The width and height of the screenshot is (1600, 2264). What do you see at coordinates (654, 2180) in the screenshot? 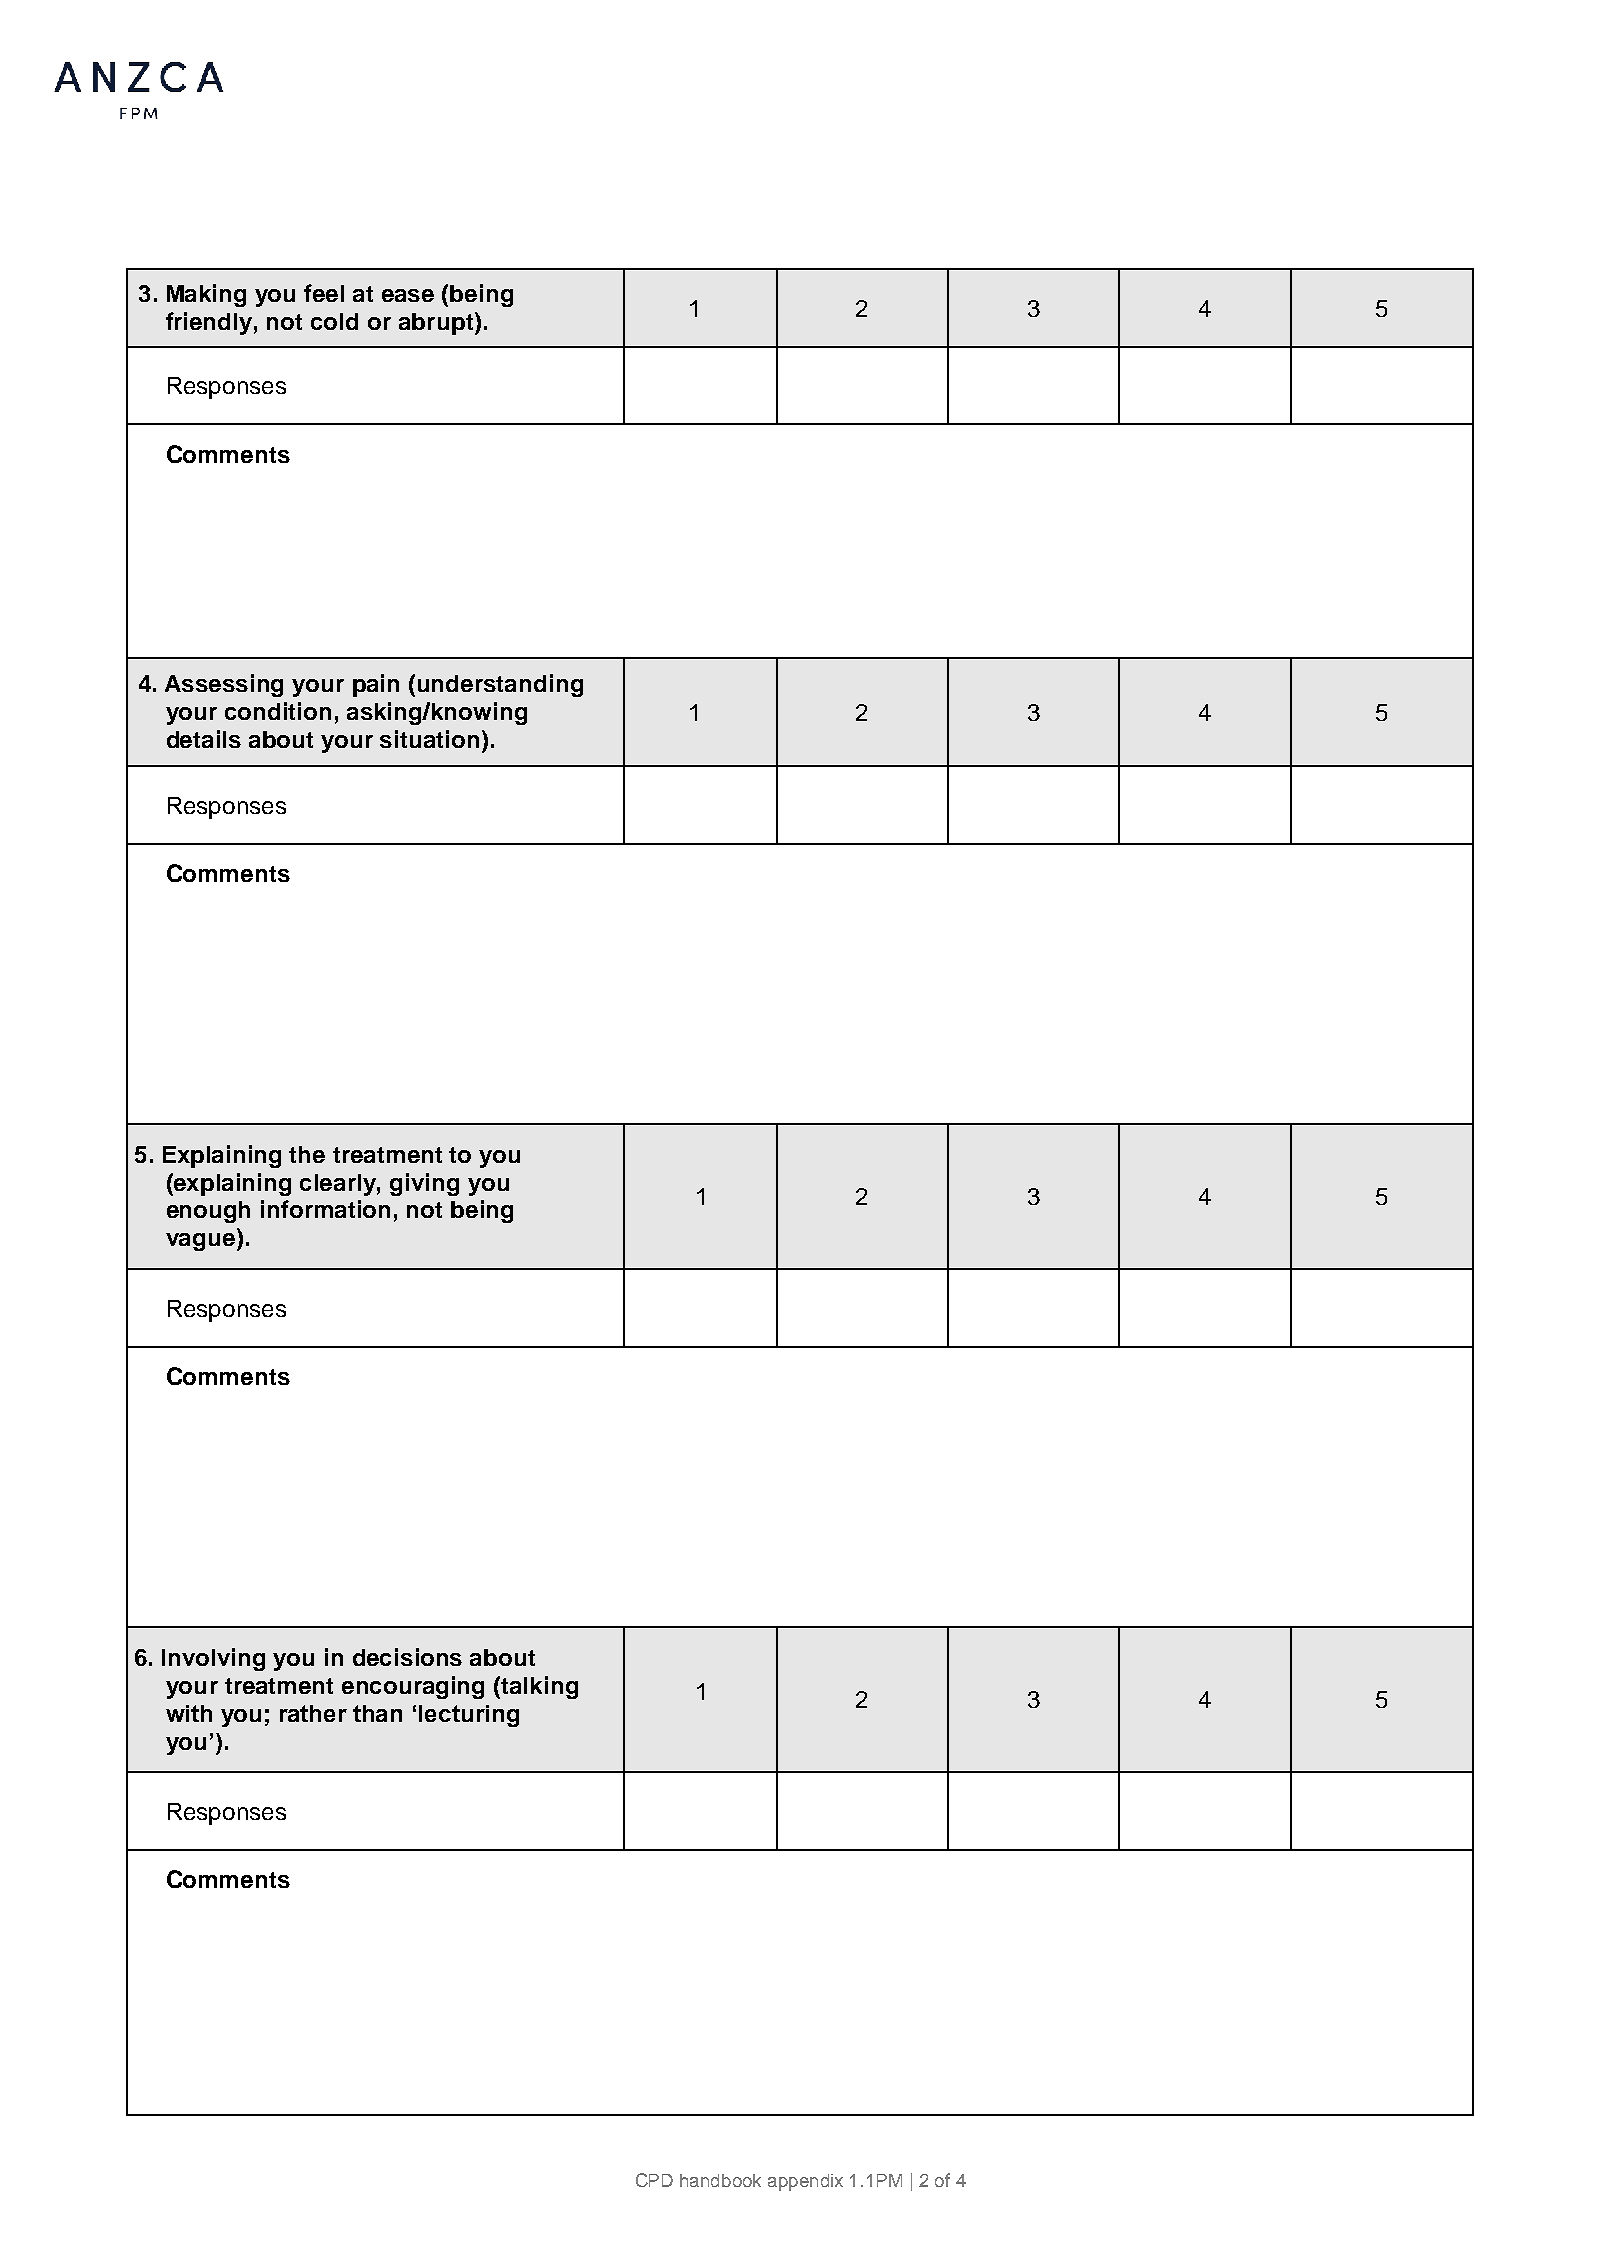
I see `CPD` at bounding box center [654, 2180].
